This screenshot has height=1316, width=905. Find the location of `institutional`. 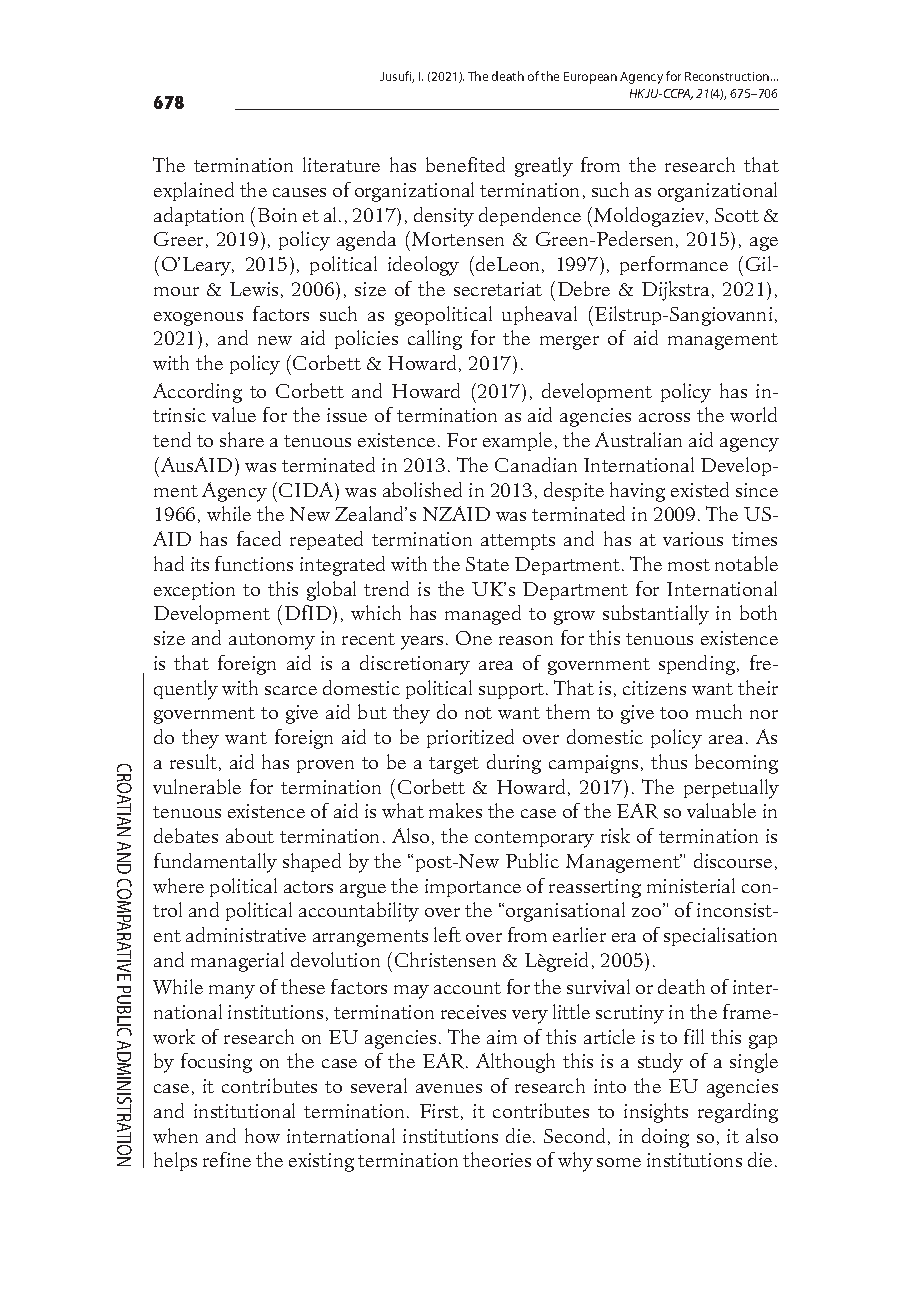

institutional is located at coordinates (244, 1110).
